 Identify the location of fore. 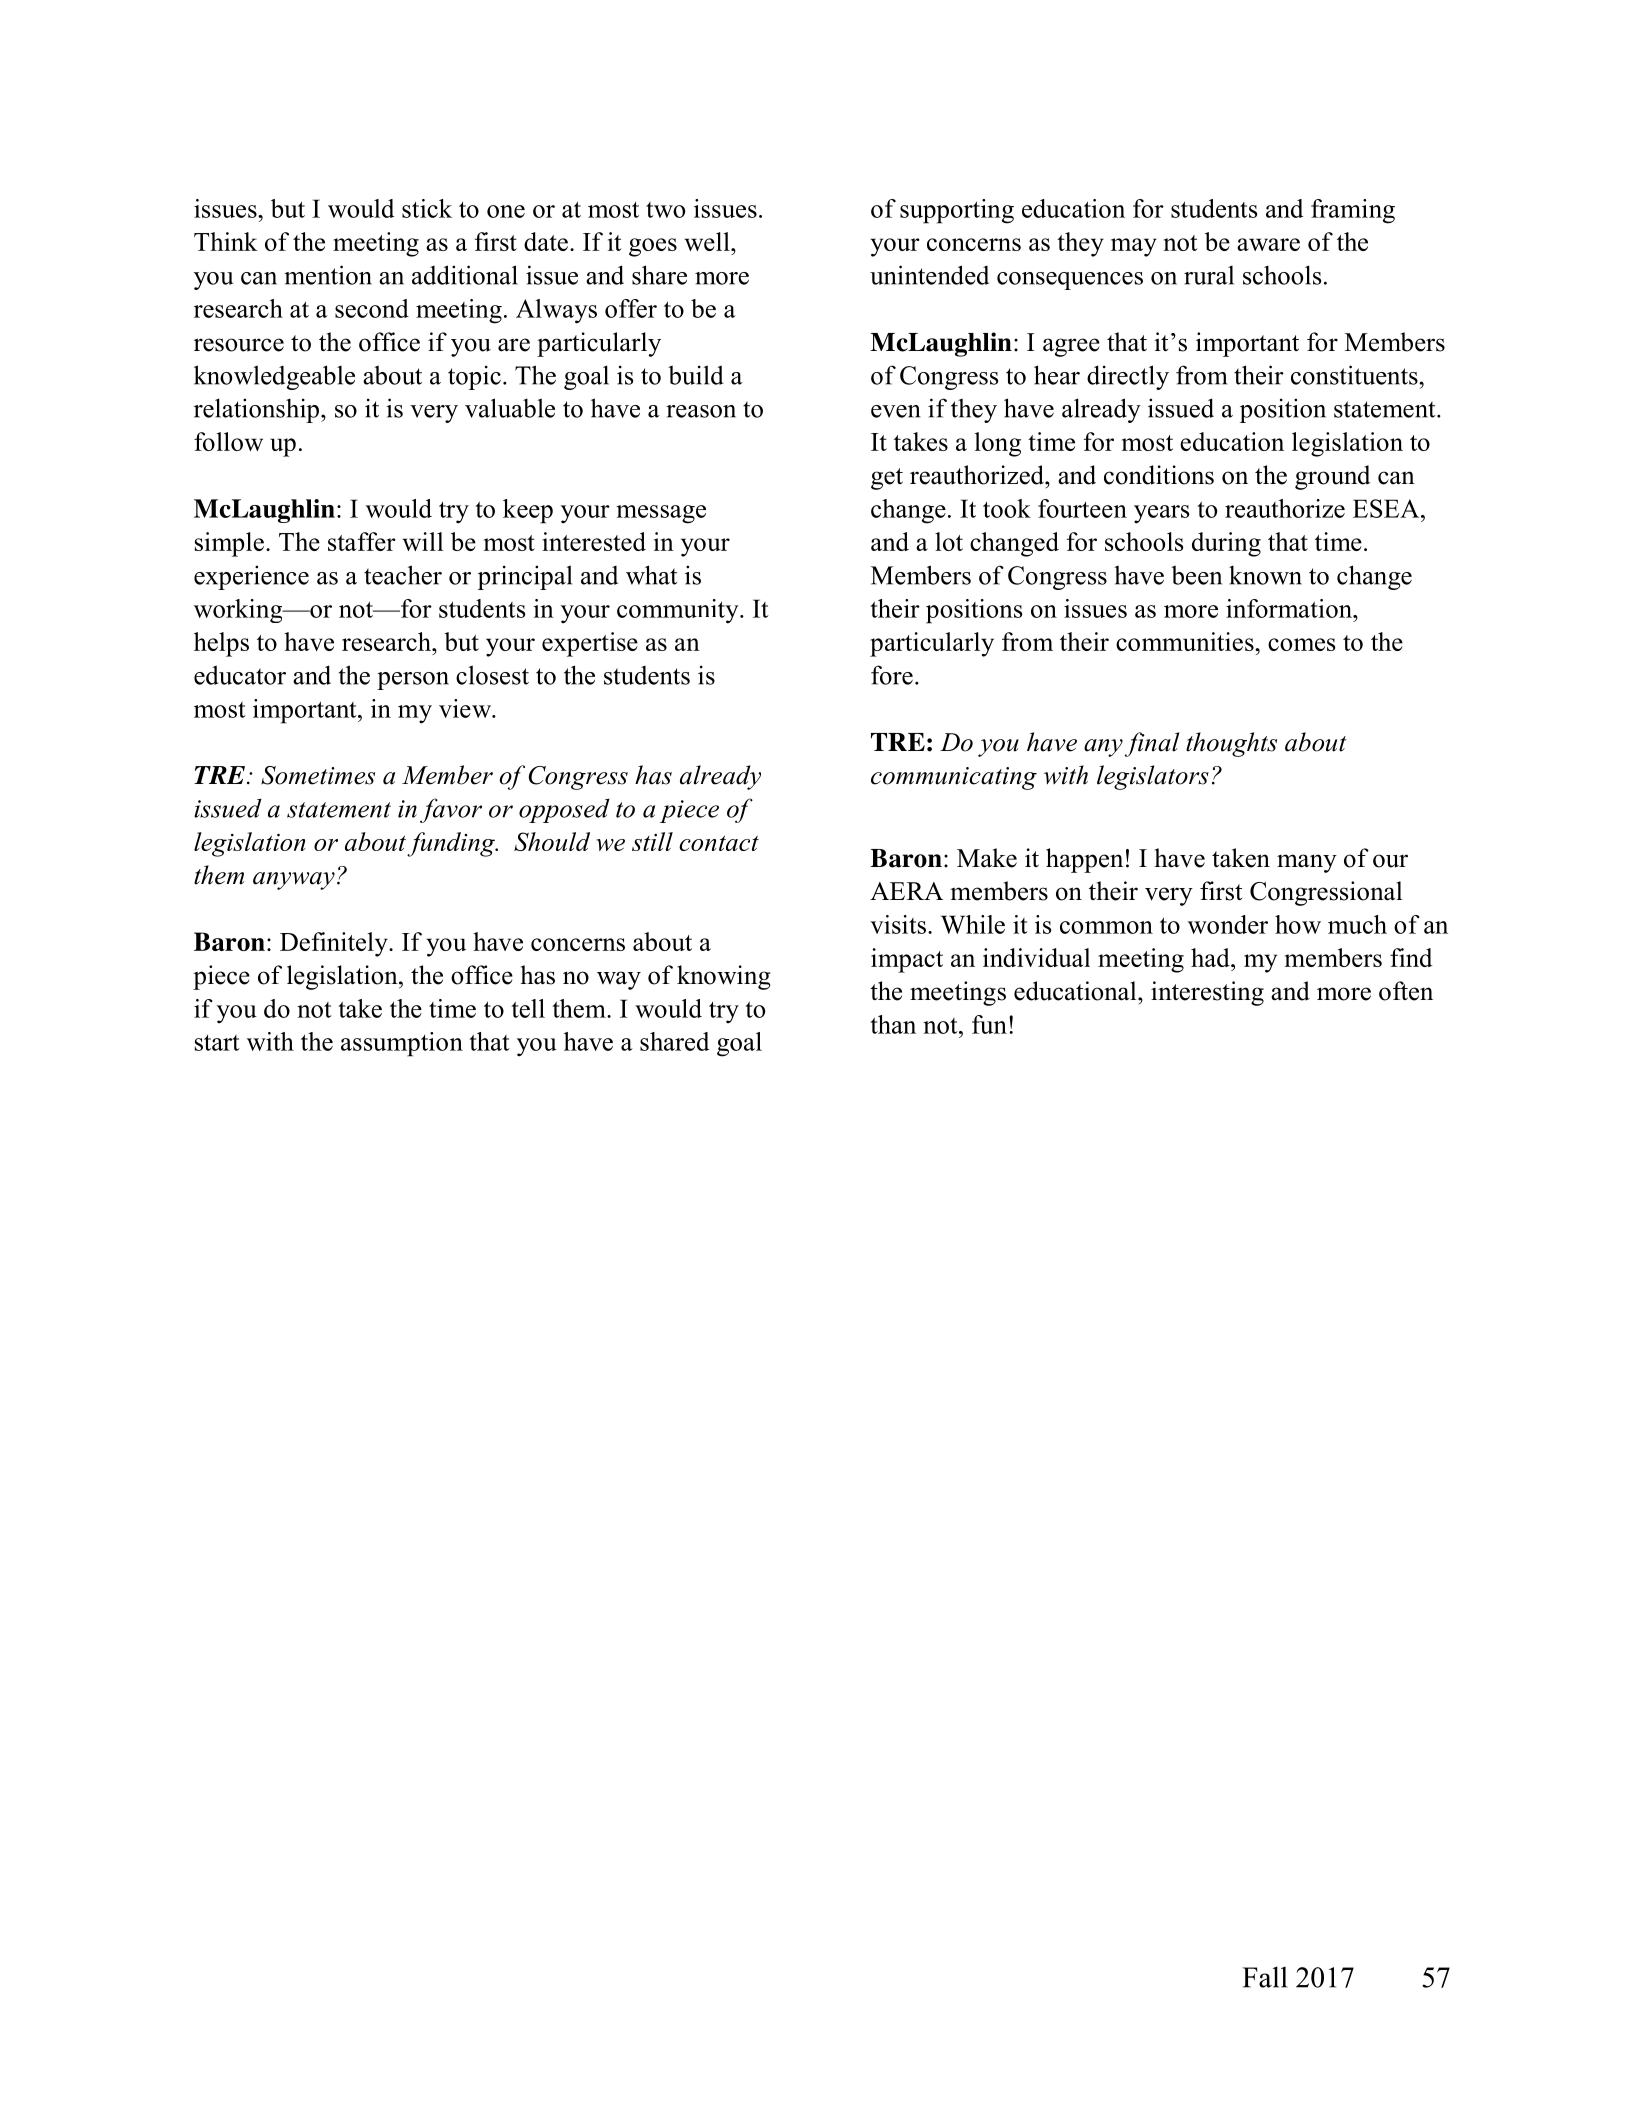
(892, 675).
